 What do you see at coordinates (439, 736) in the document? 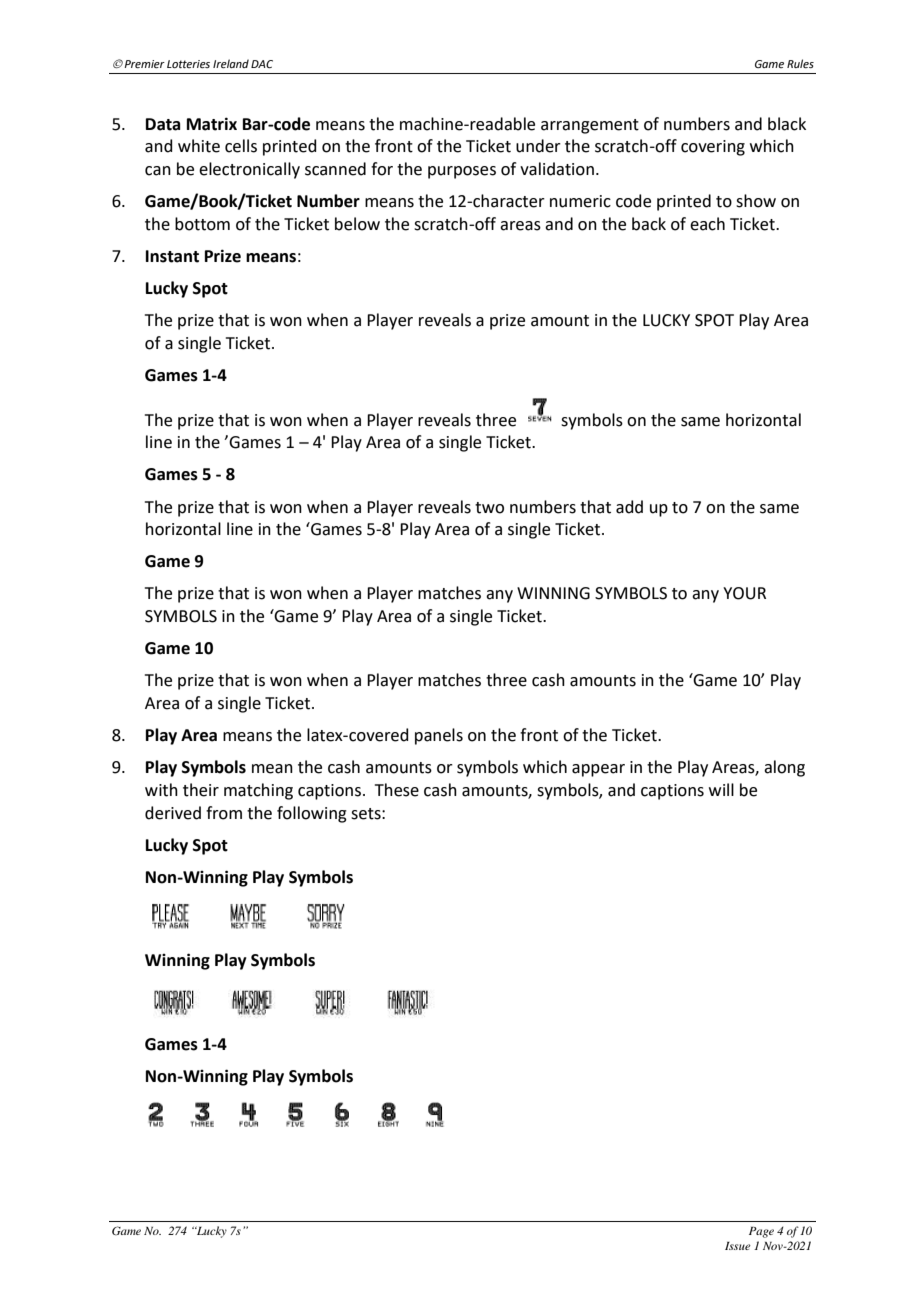
I see `panels` at bounding box center [439, 736].
